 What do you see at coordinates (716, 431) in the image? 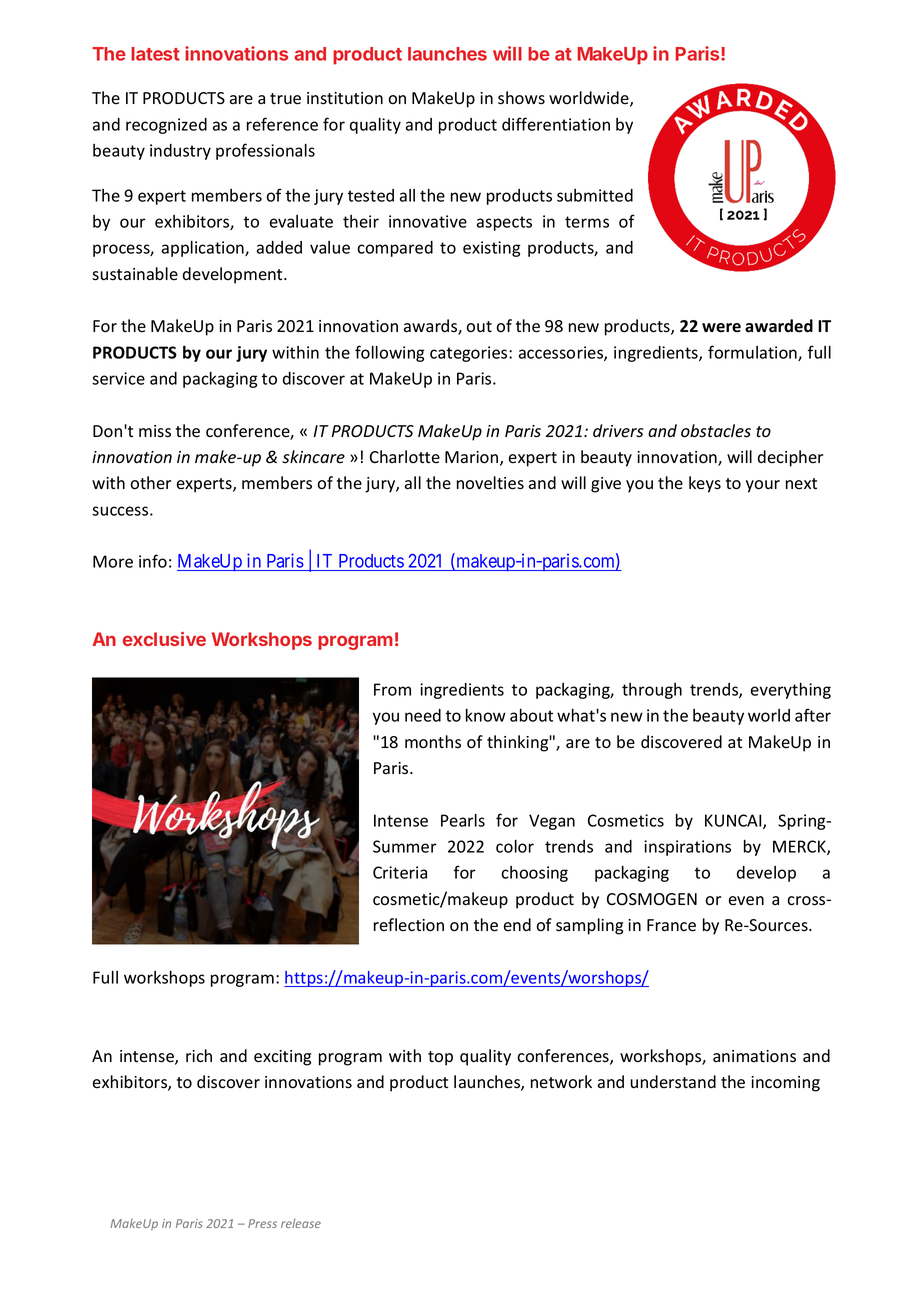
I see `obstacles` at bounding box center [716, 431].
